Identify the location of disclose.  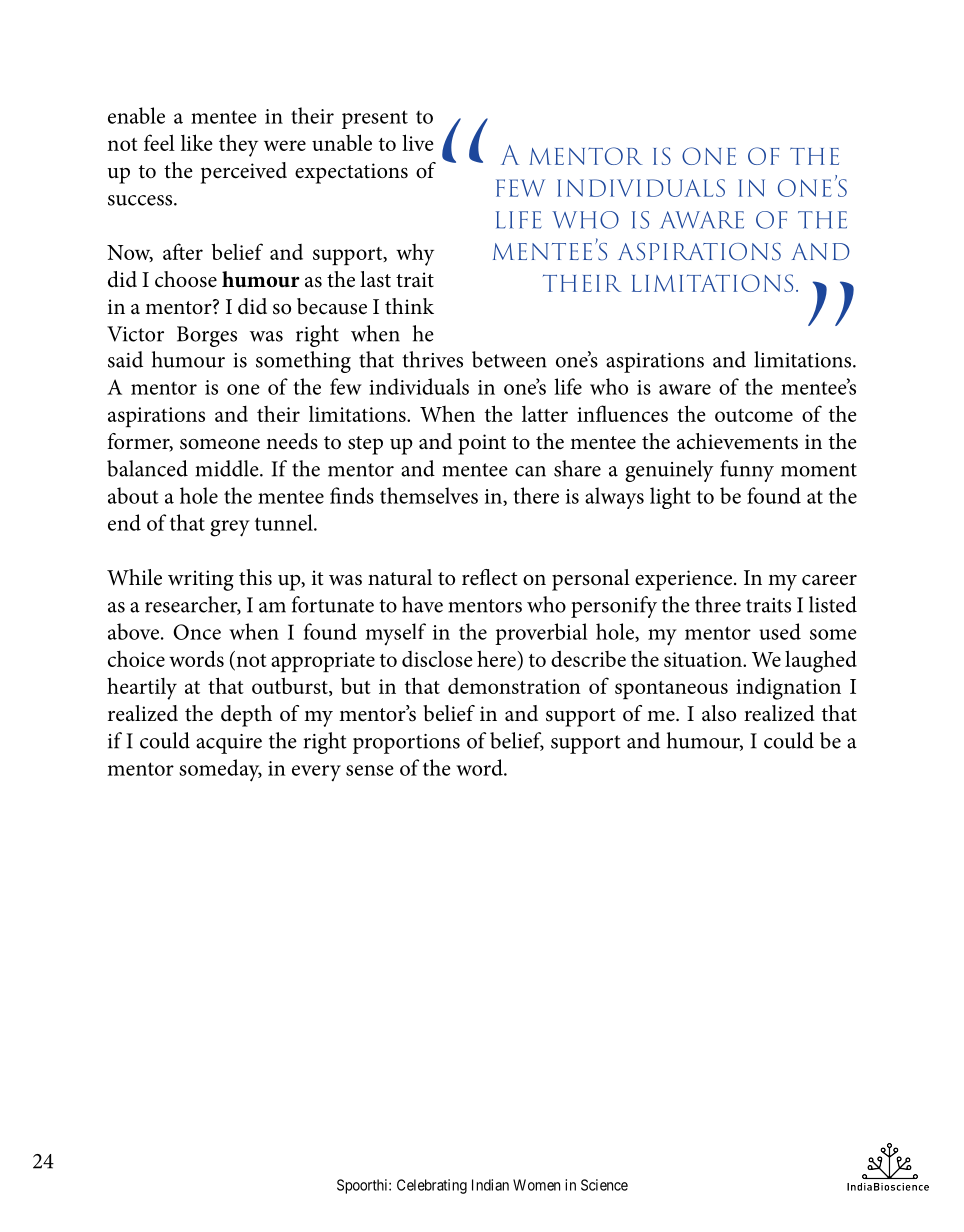
(437, 659).
